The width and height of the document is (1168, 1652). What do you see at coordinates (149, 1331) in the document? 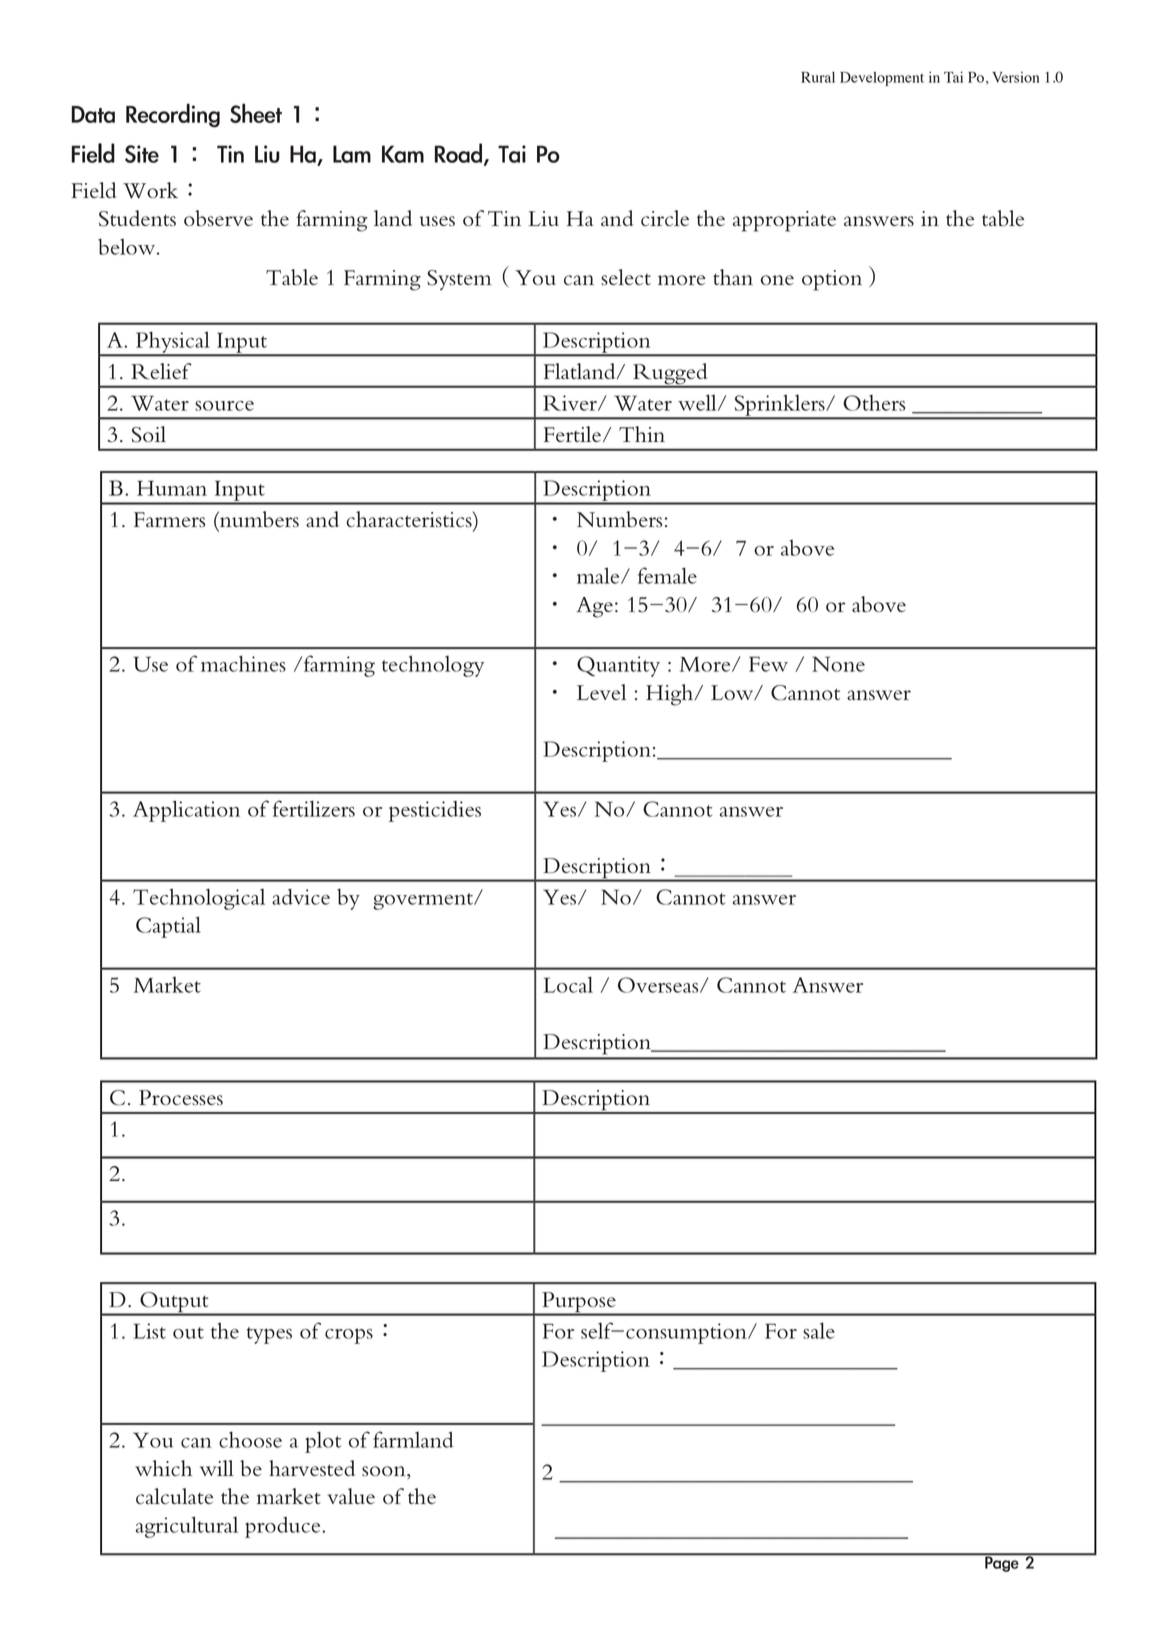
I see `List` at bounding box center [149, 1331].
